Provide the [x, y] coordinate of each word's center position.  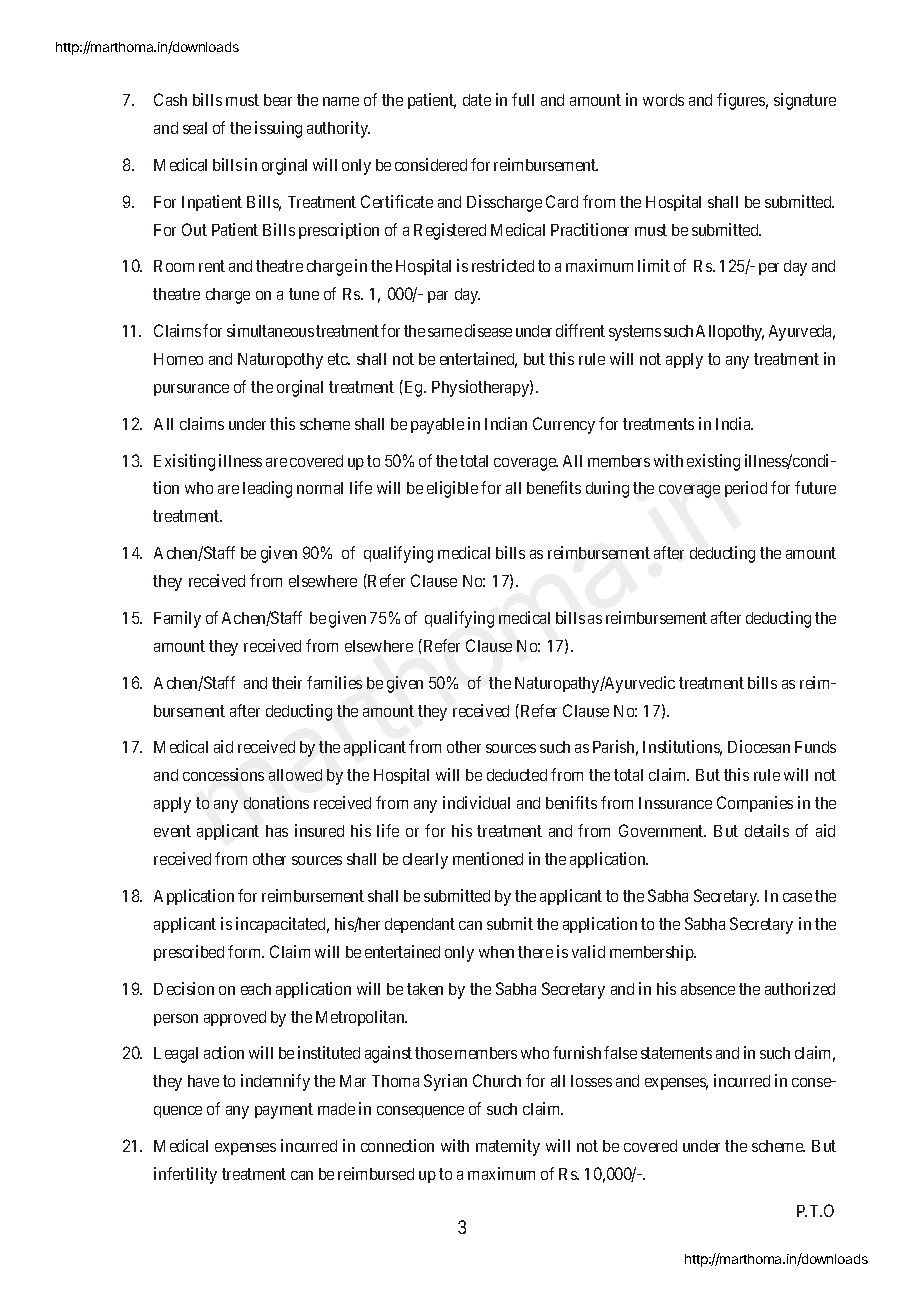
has [277, 831]
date [477, 100]
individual [476, 802]
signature [805, 101]
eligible [452, 489]
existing [713, 462]
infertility [185, 1175]
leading [267, 489]
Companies [755, 804]
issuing [278, 129]
